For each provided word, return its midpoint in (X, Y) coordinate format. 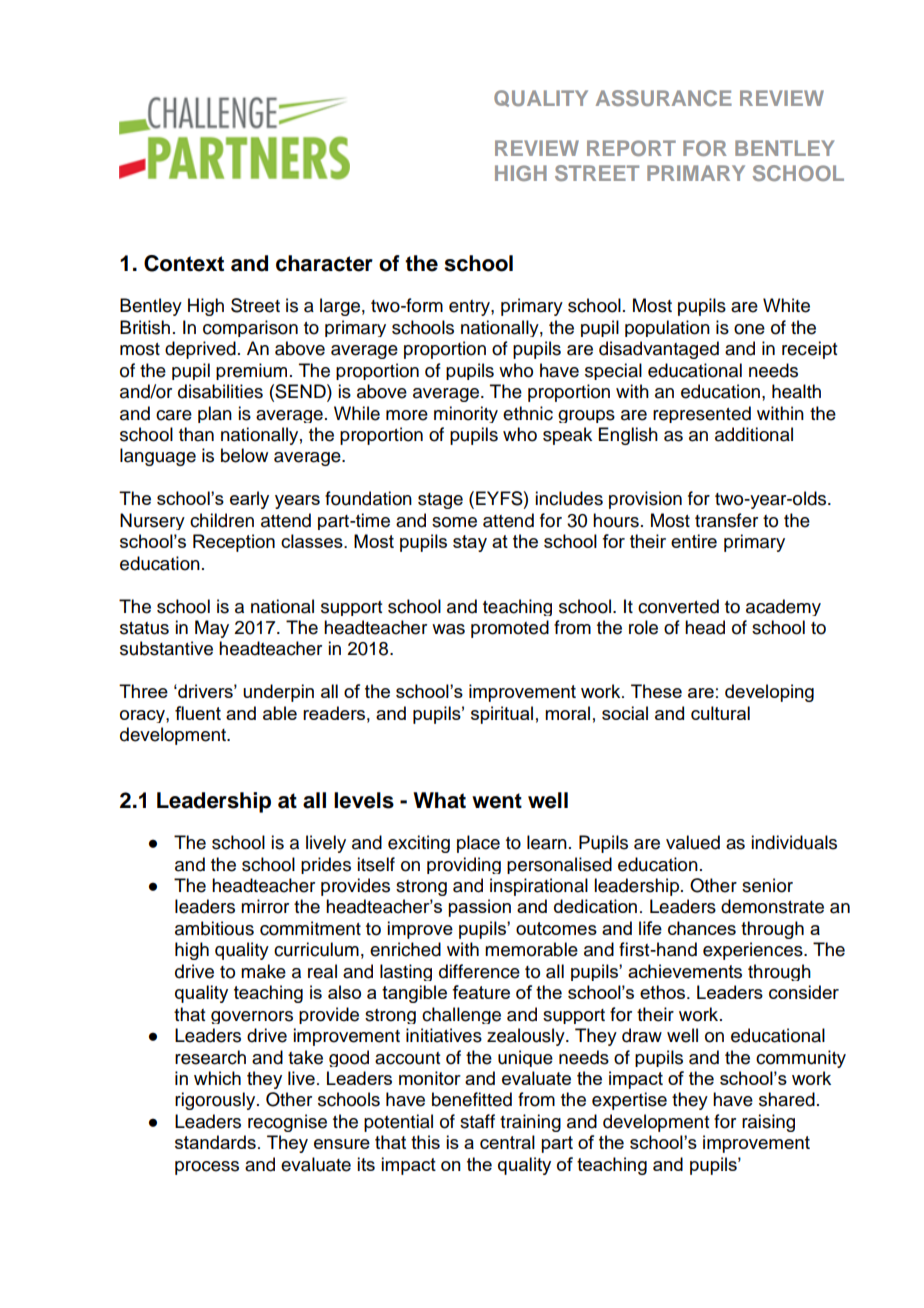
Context (184, 263)
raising (768, 1123)
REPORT (631, 148)
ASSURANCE (664, 98)
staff (477, 1121)
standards (215, 1142)
